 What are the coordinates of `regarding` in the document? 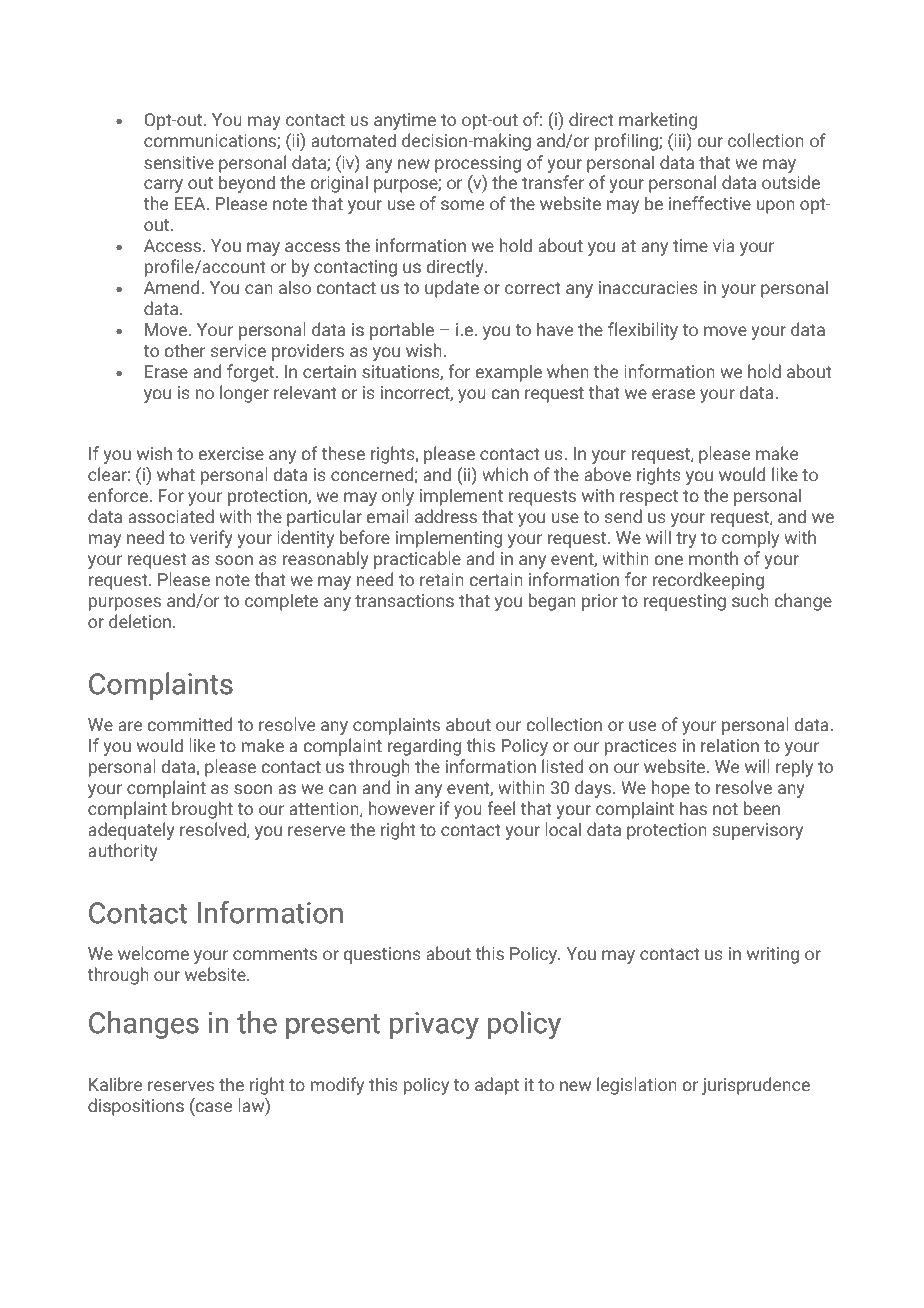 It's located at (424, 747).
